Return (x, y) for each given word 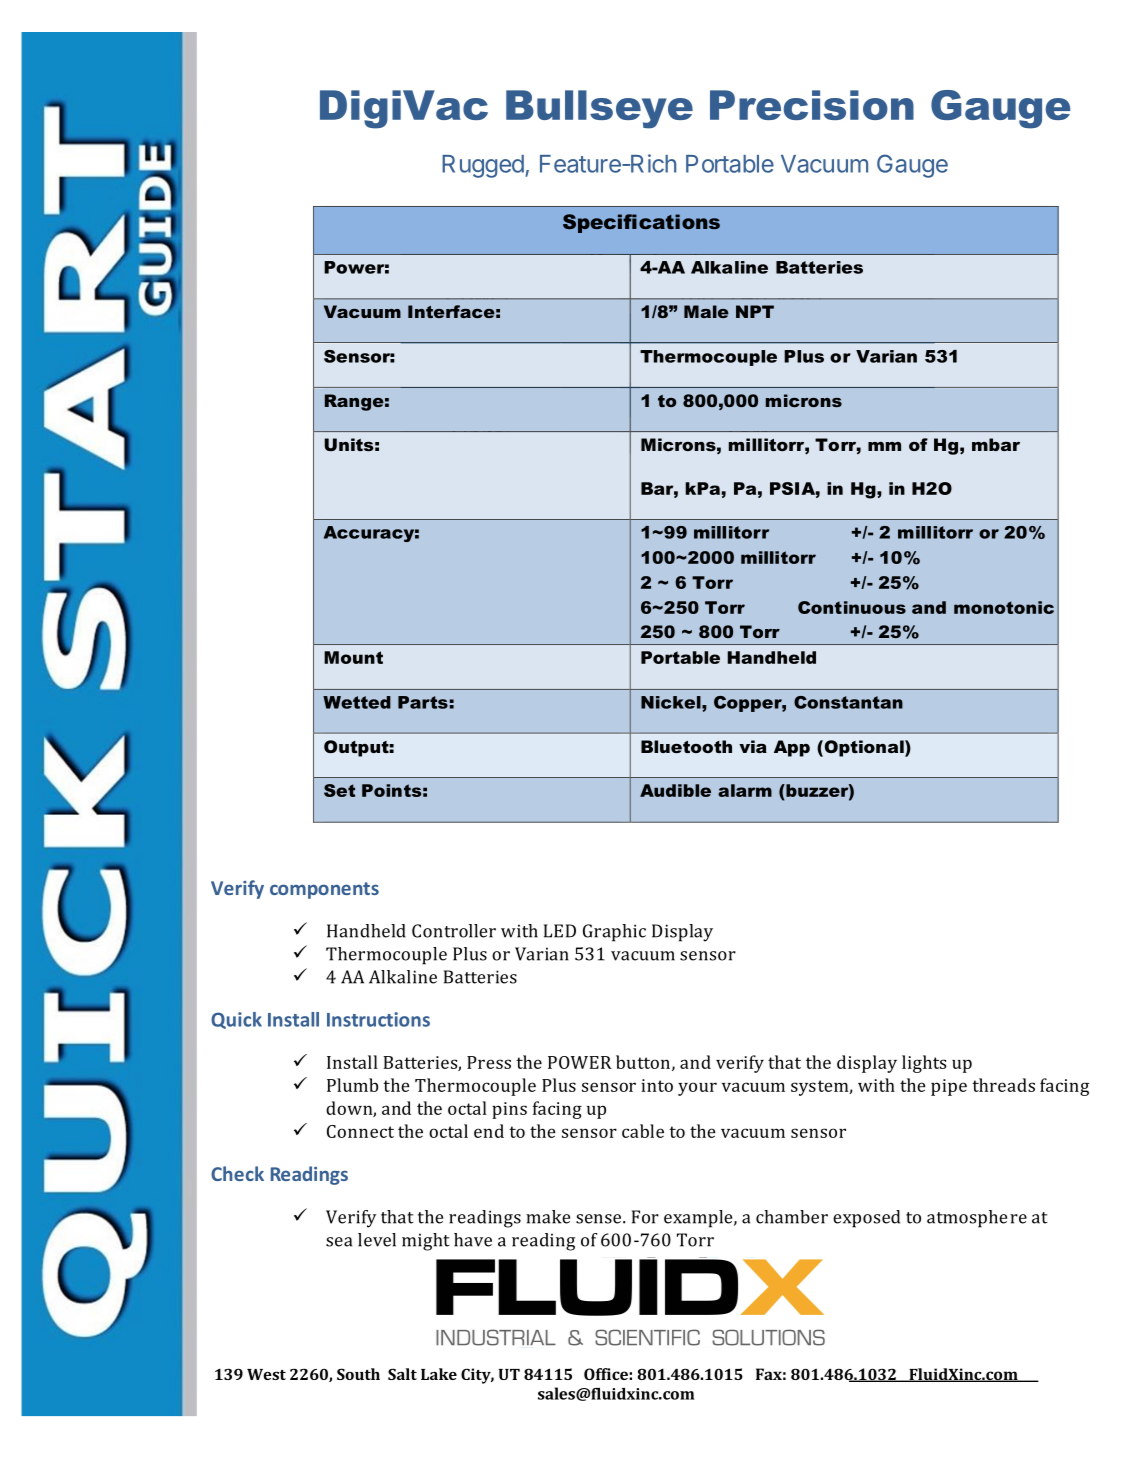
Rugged (483, 166)
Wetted (357, 702)
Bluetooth (686, 746)
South (358, 1374)
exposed (866, 1219)
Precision (812, 105)
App (792, 748)
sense (600, 1219)
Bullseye (599, 109)
